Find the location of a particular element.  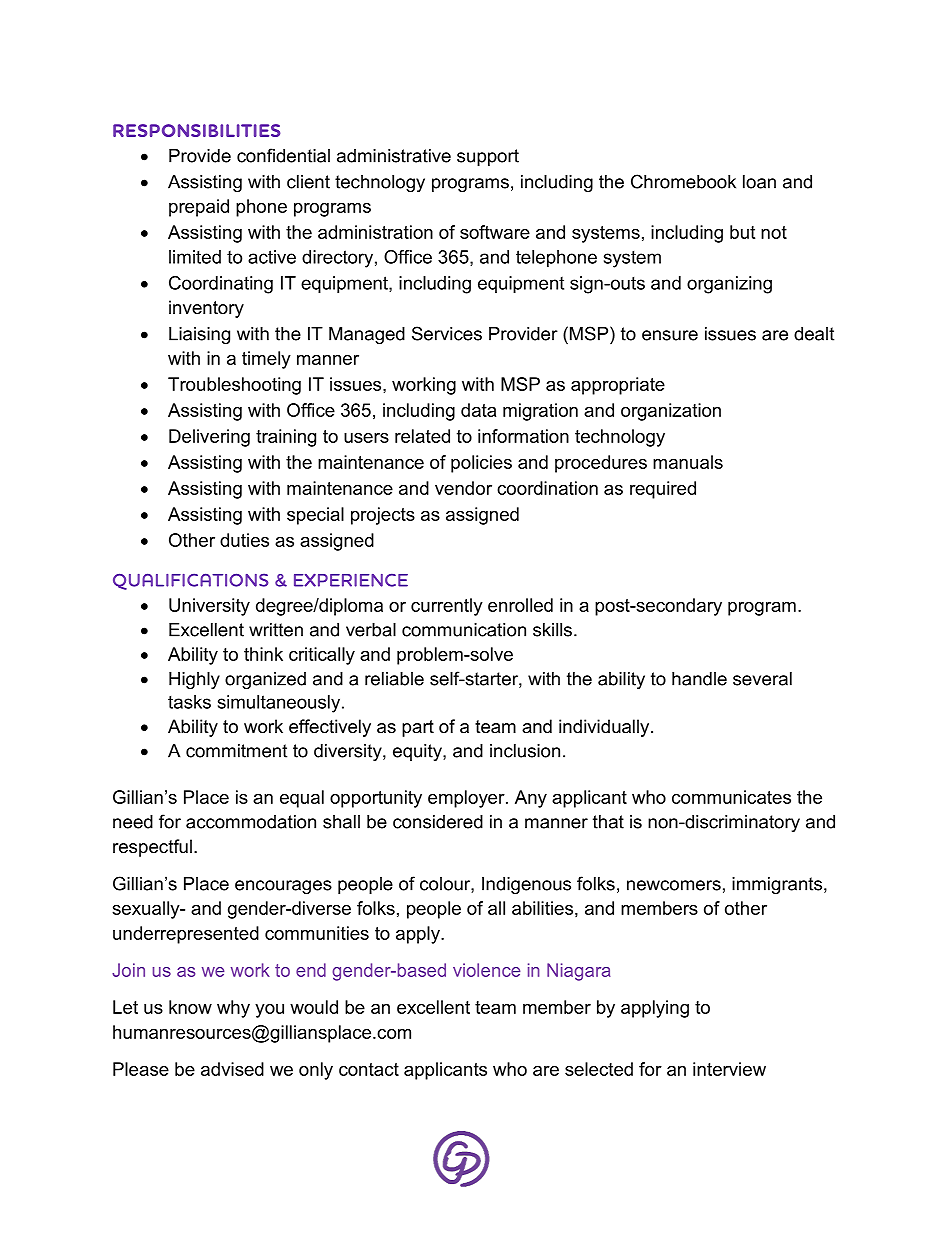

University is located at coordinates (209, 607).
